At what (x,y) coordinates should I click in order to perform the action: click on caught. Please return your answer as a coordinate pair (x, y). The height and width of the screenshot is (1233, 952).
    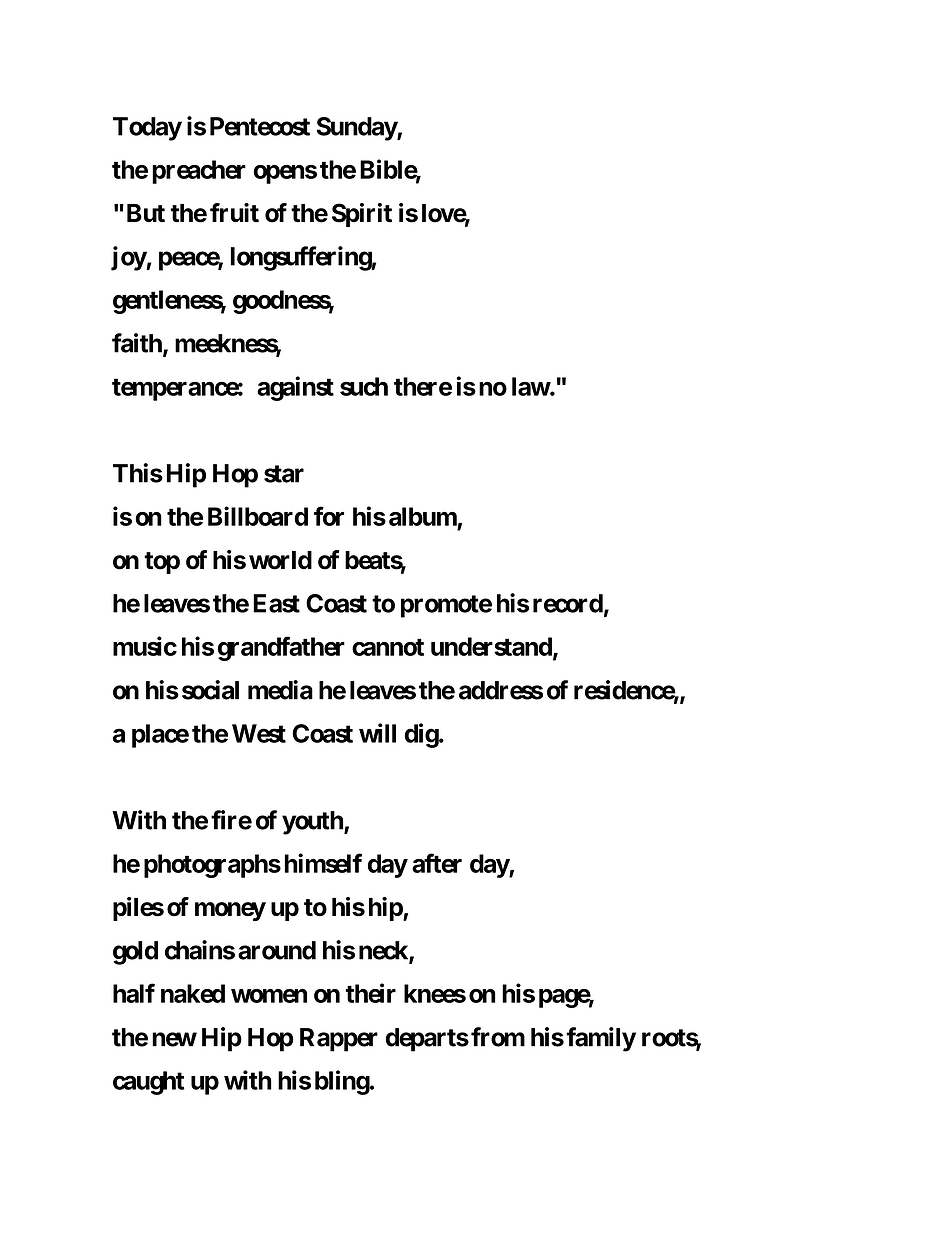
    Looking at the image, I should click on (148, 1083).
